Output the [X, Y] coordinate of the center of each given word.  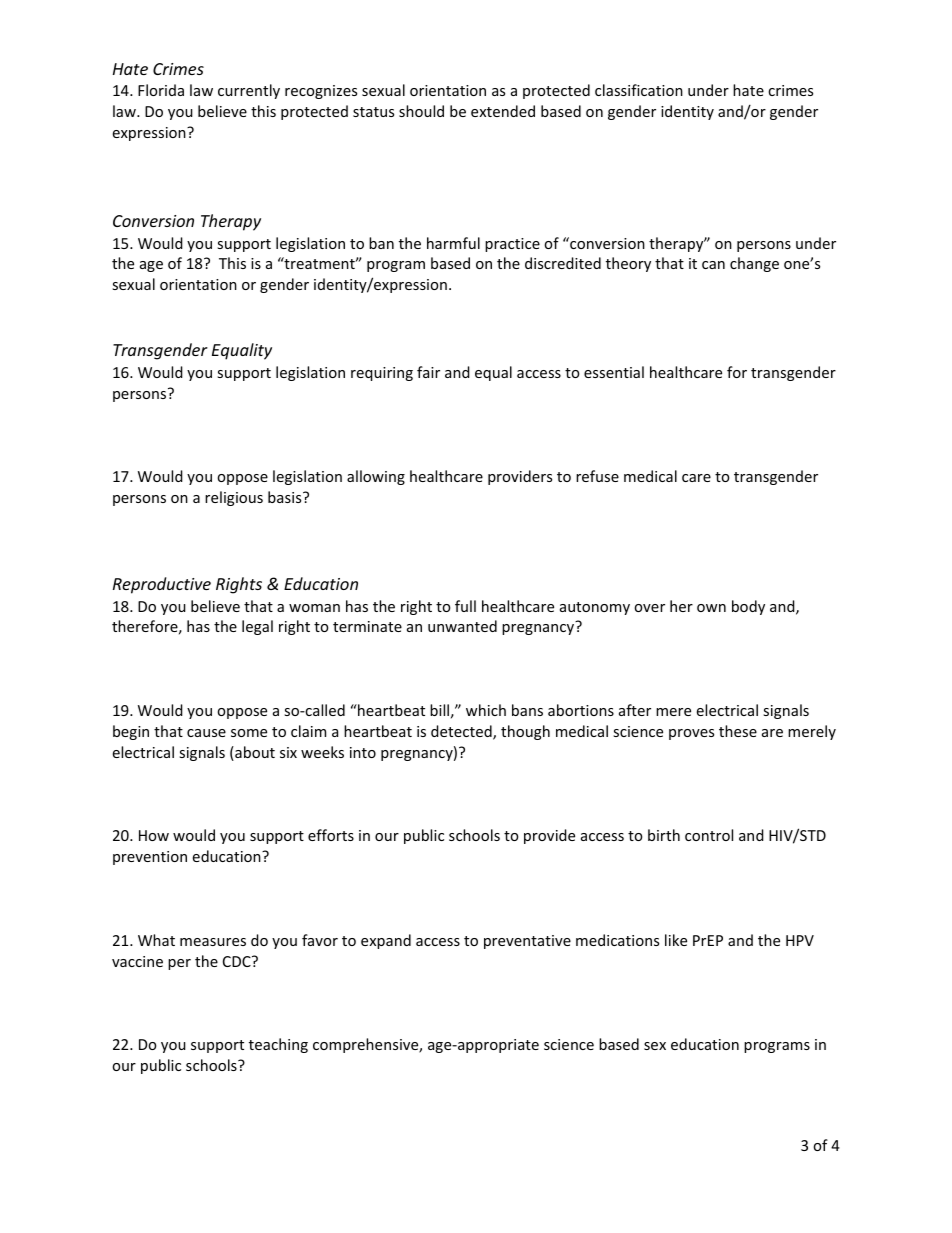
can [713, 265]
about [254, 753]
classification [639, 90]
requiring [382, 374]
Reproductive [162, 585]
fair [428, 372]
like [676, 940]
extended [503, 111]
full [465, 606]
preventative [527, 942]
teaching [278, 1045]
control [709, 835]
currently [249, 91]
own [711, 608]
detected [462, 732]
